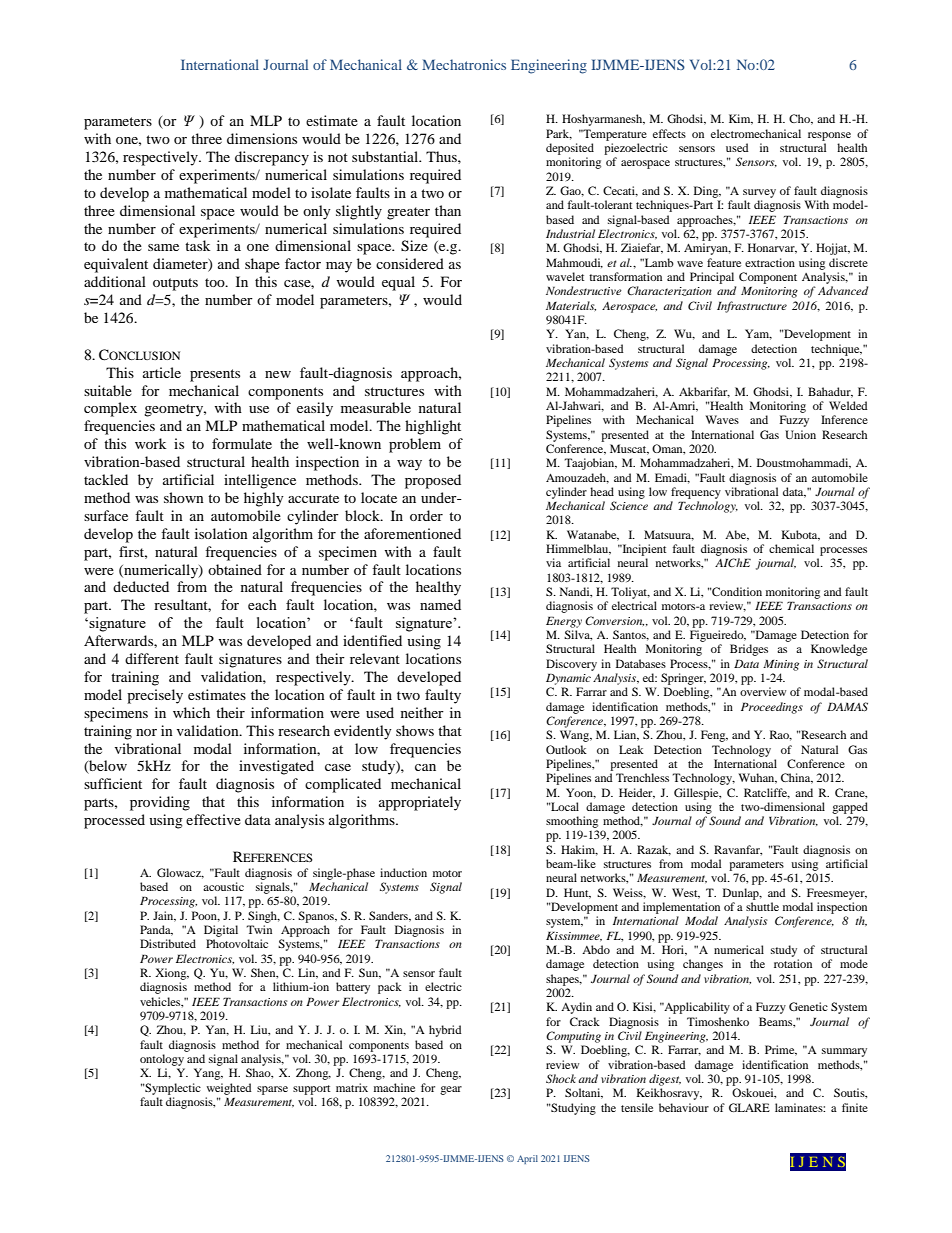 The image size is (952, 1233). What do you see at coordinates (425, 767) in the screenshot?
I see `can` at bounding box center [425, 767].
